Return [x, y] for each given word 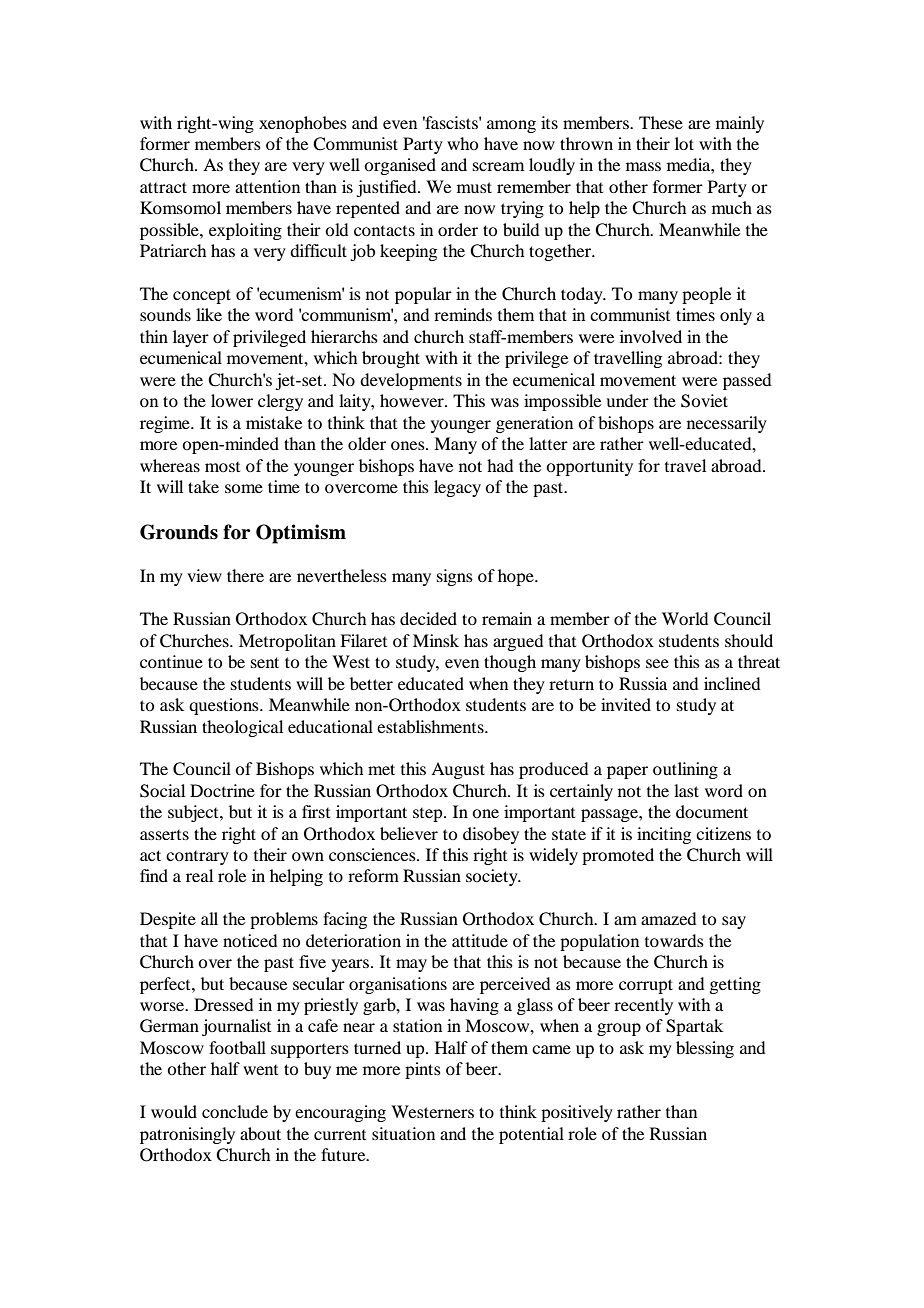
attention [267, 186]
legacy [457, 488]
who [462, 143]
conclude [235, 1111]
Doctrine [222, 790]
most [222, 467]
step [429, 815]
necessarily [727, 424]
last [686, 790]
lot [684, 143]
